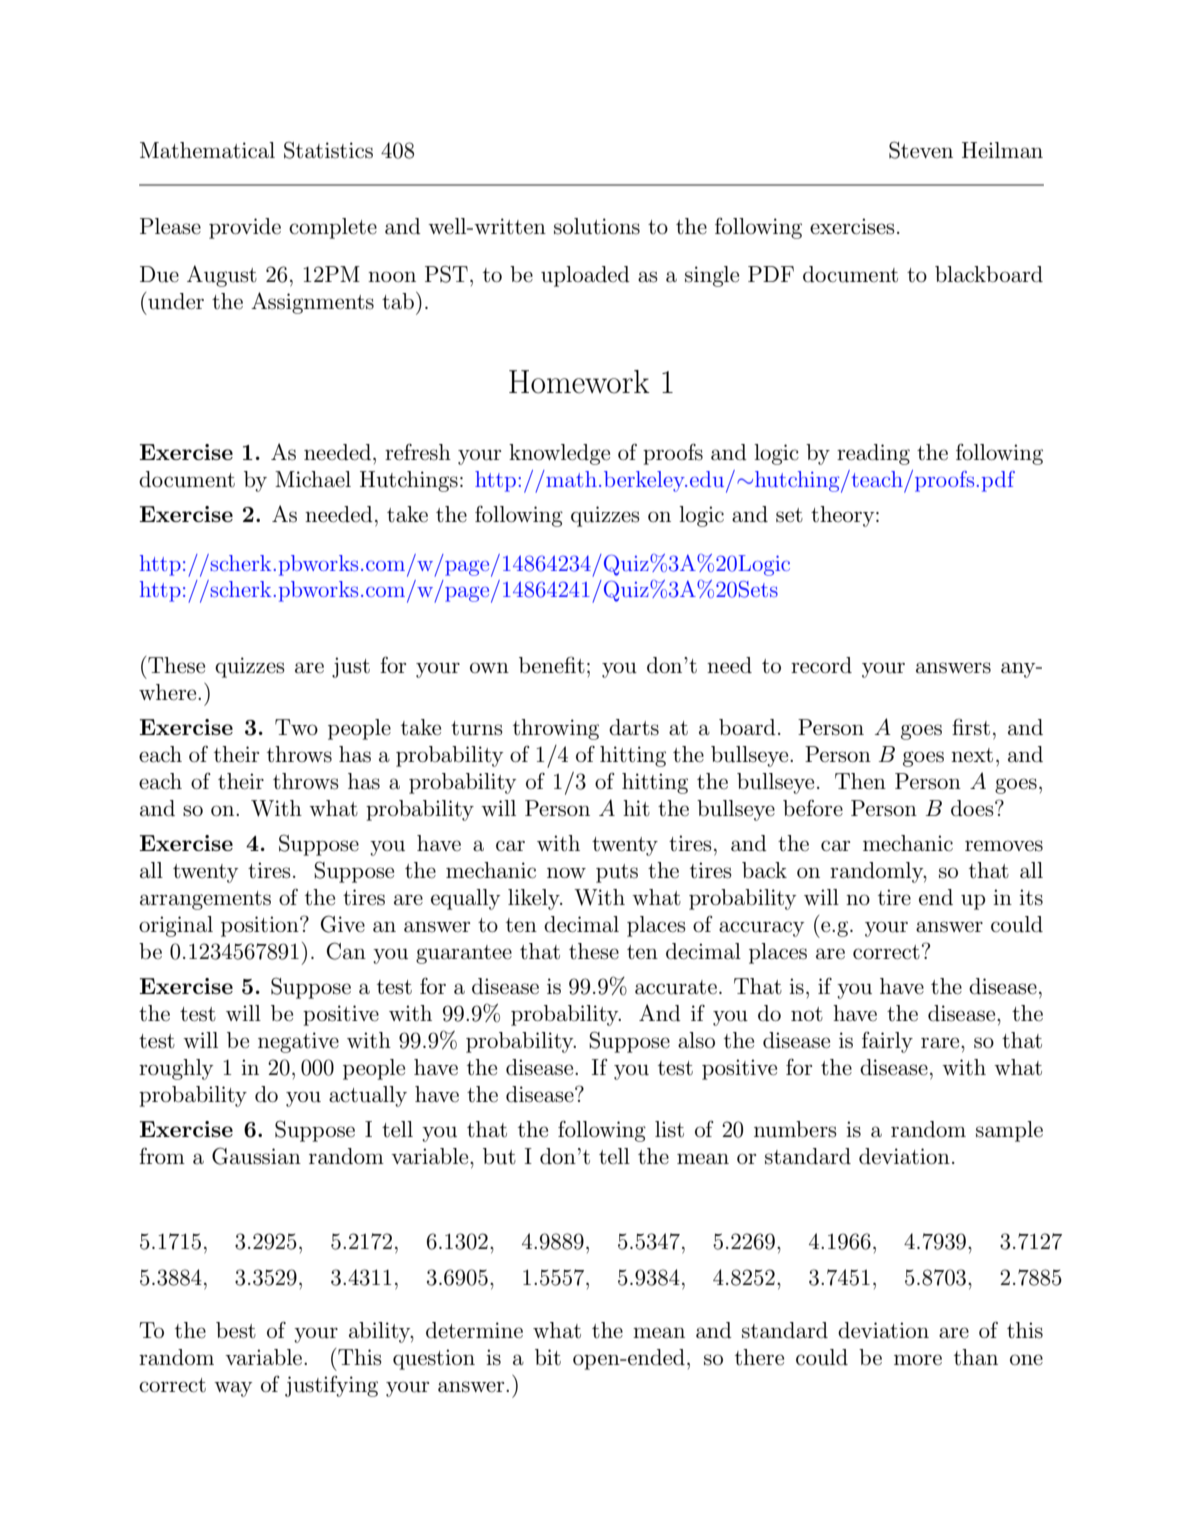  What do you see at coordinates (941, 1043) in the screenshot?
I see `rare` at bounding box center [941, 1043].
